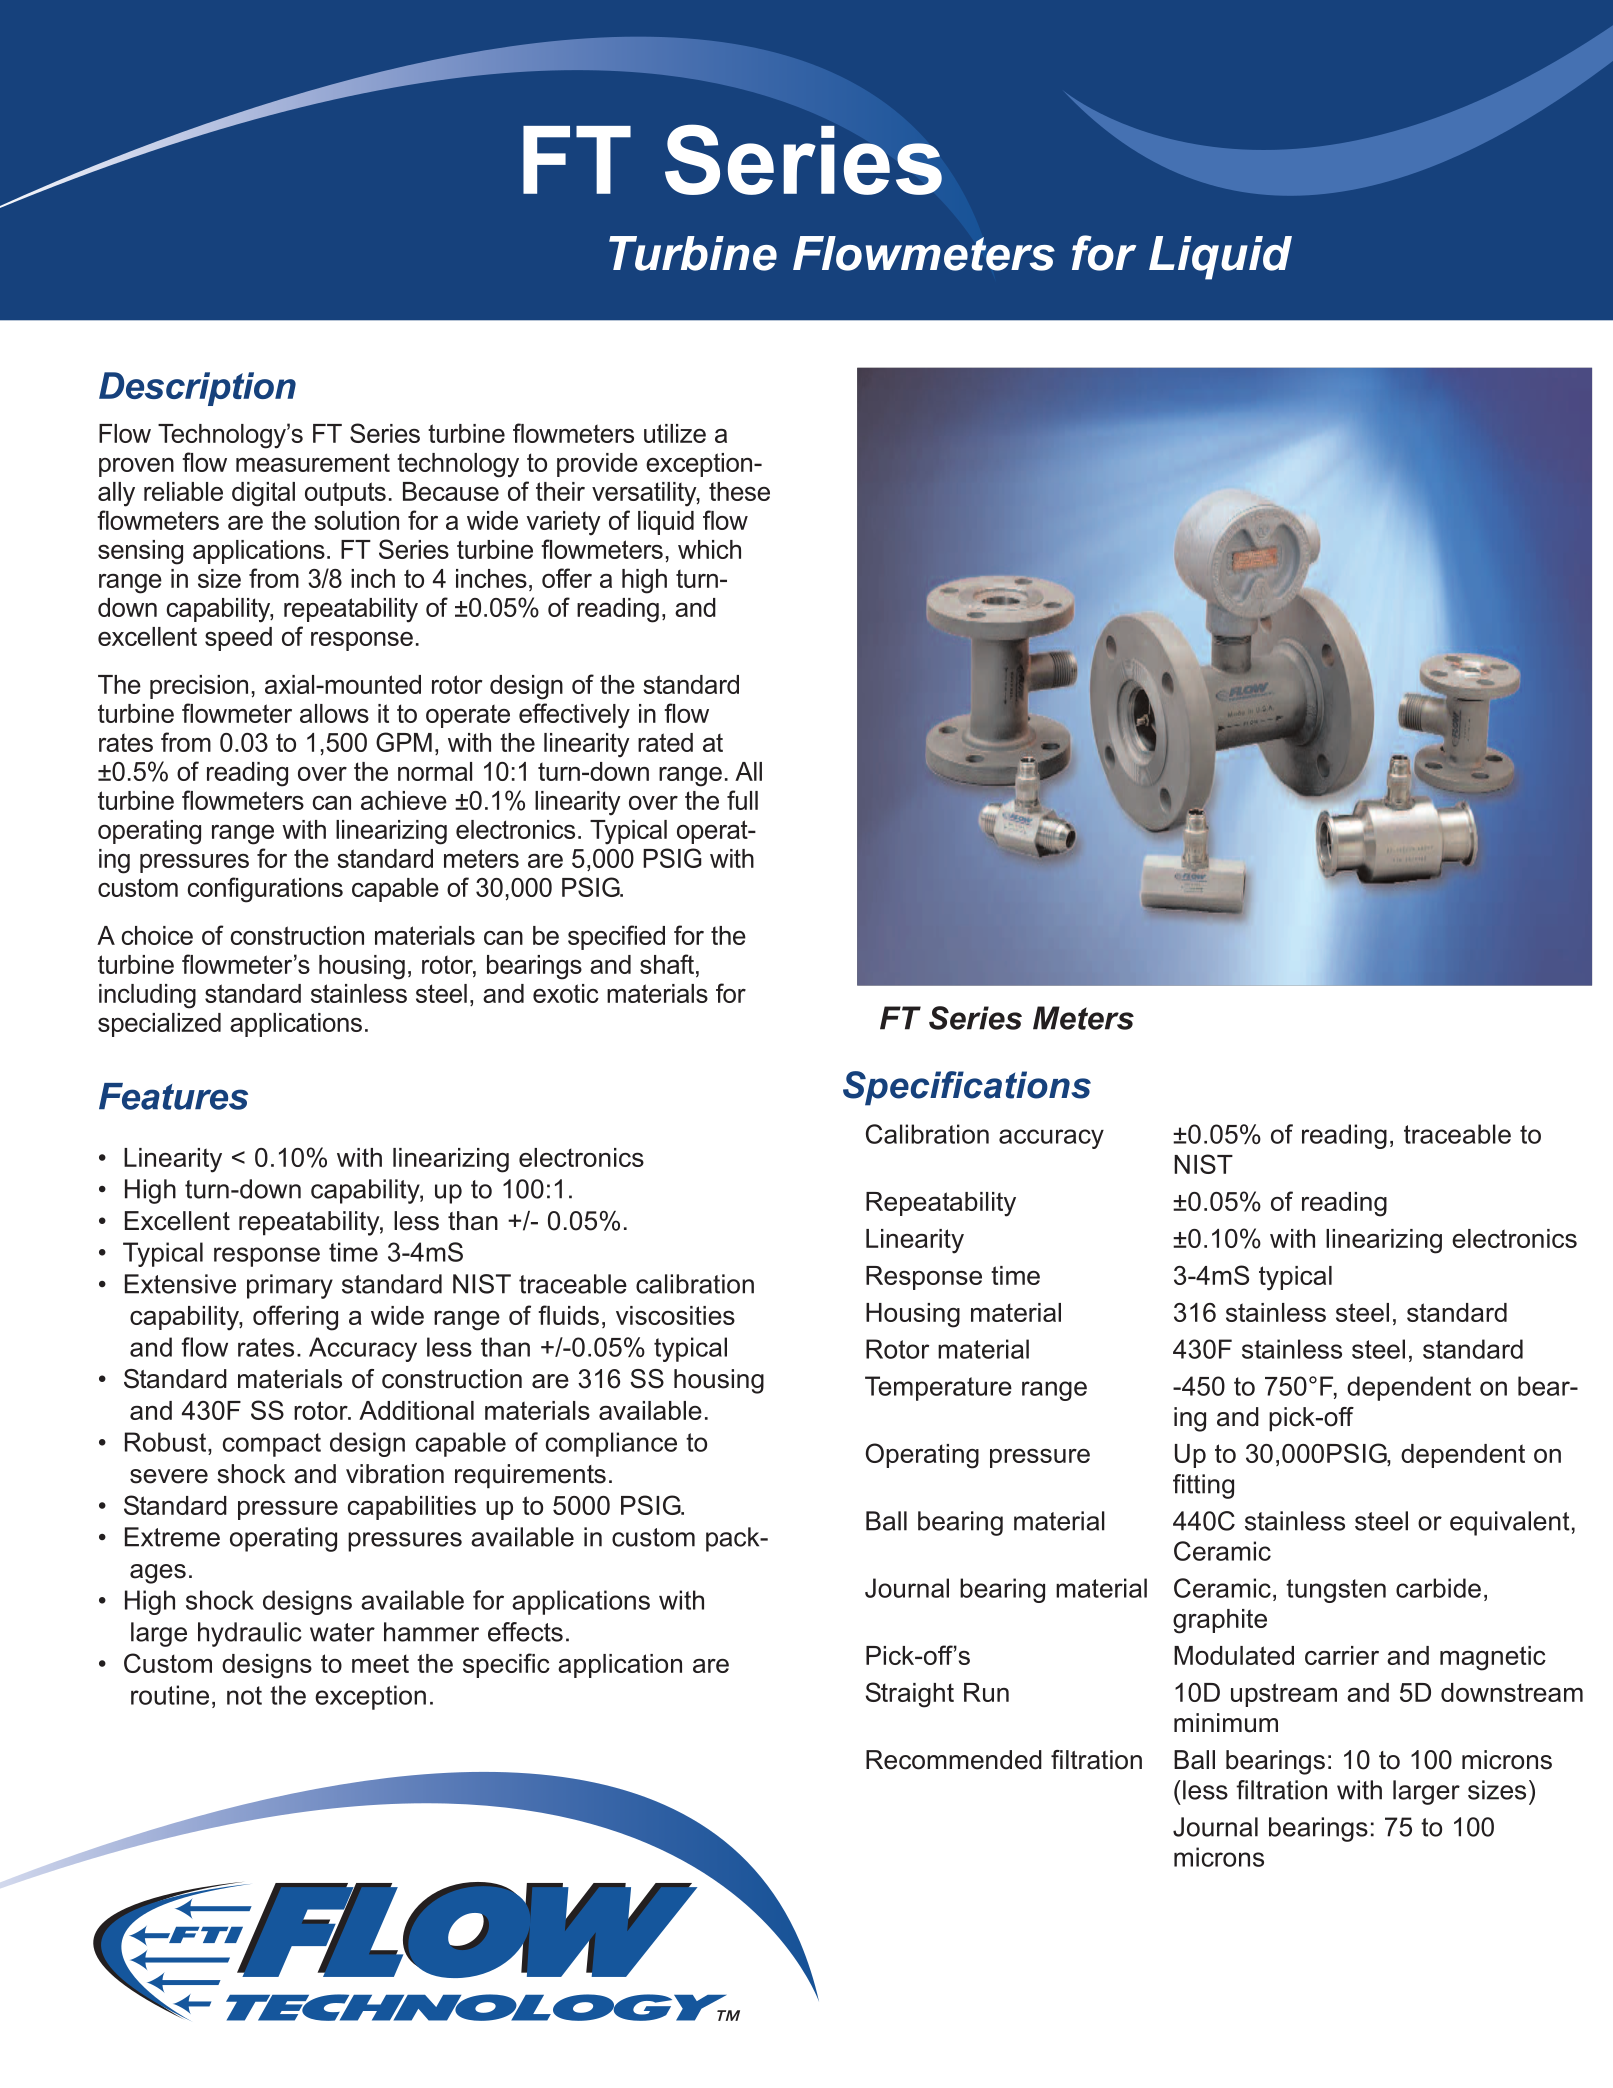 The height and width of the screenshot is (2088, 1613). I want to click on not, so click(244, 1695).
